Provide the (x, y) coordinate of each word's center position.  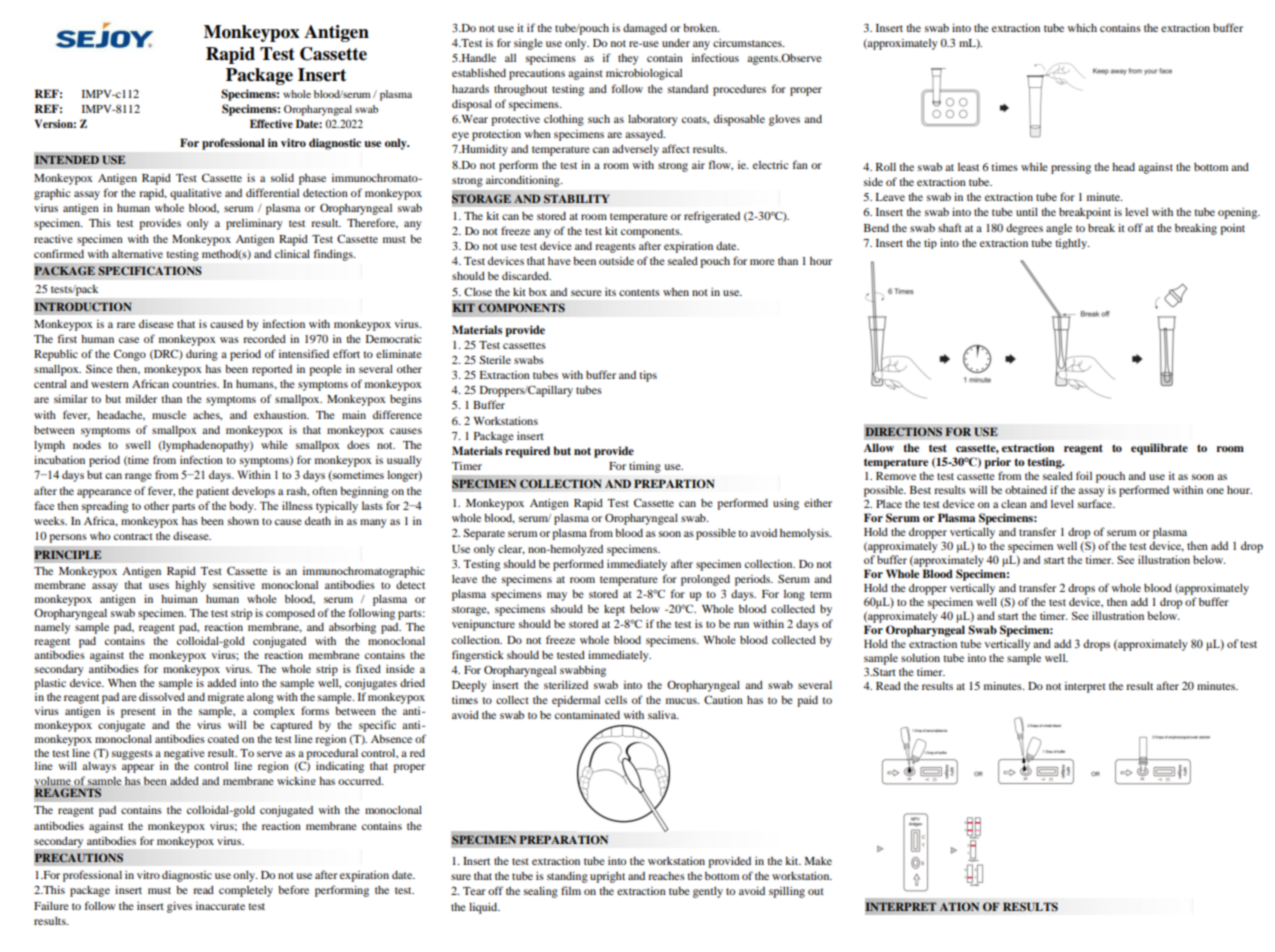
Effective (271, 123)
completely (246, 891)
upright (607, 877)
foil (1084, 475)
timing (645, 467)
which (1082, 28)
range (138, 477)
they (628, 59)
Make (818, 861)
